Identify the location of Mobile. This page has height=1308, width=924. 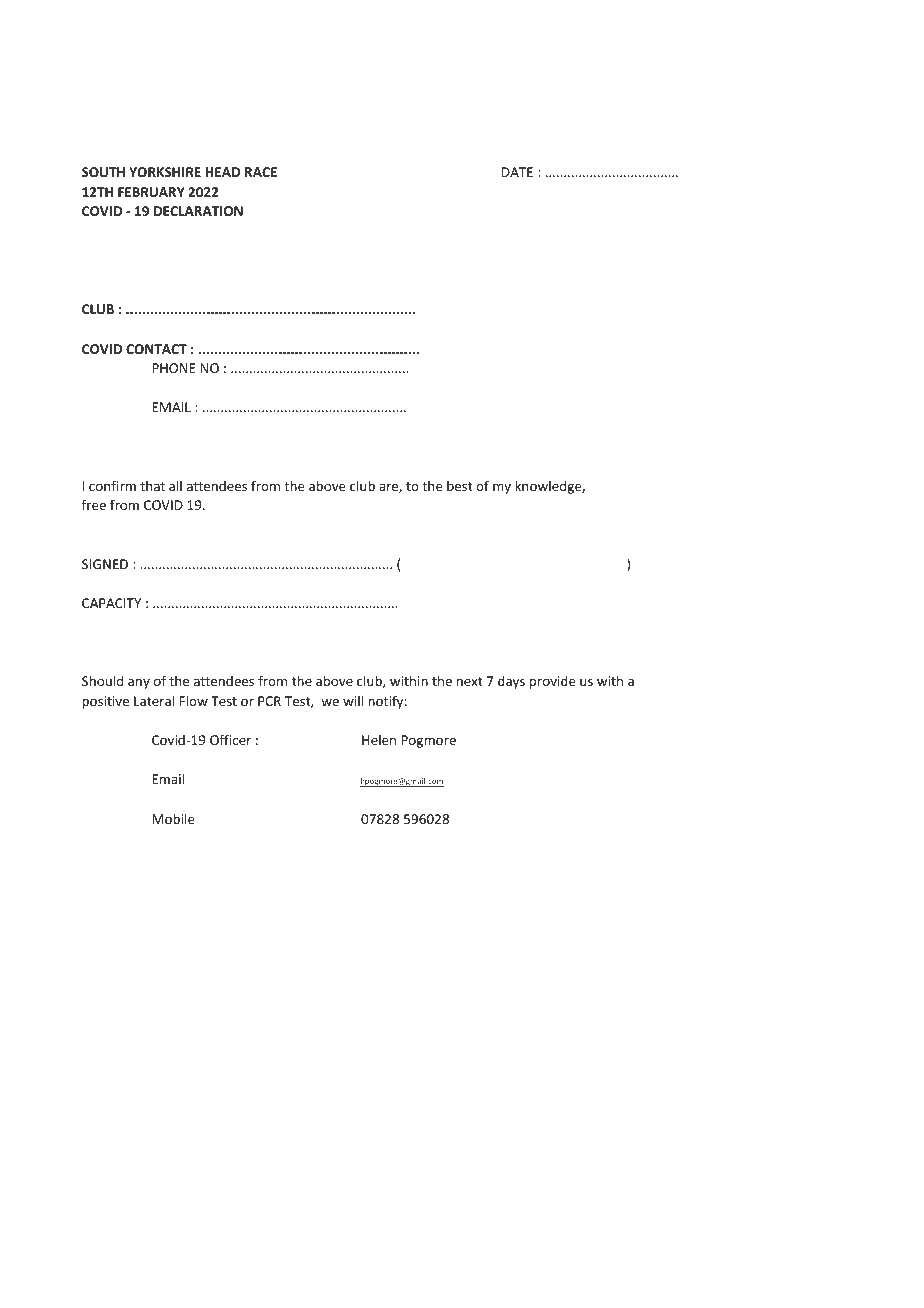
(173, 818).
